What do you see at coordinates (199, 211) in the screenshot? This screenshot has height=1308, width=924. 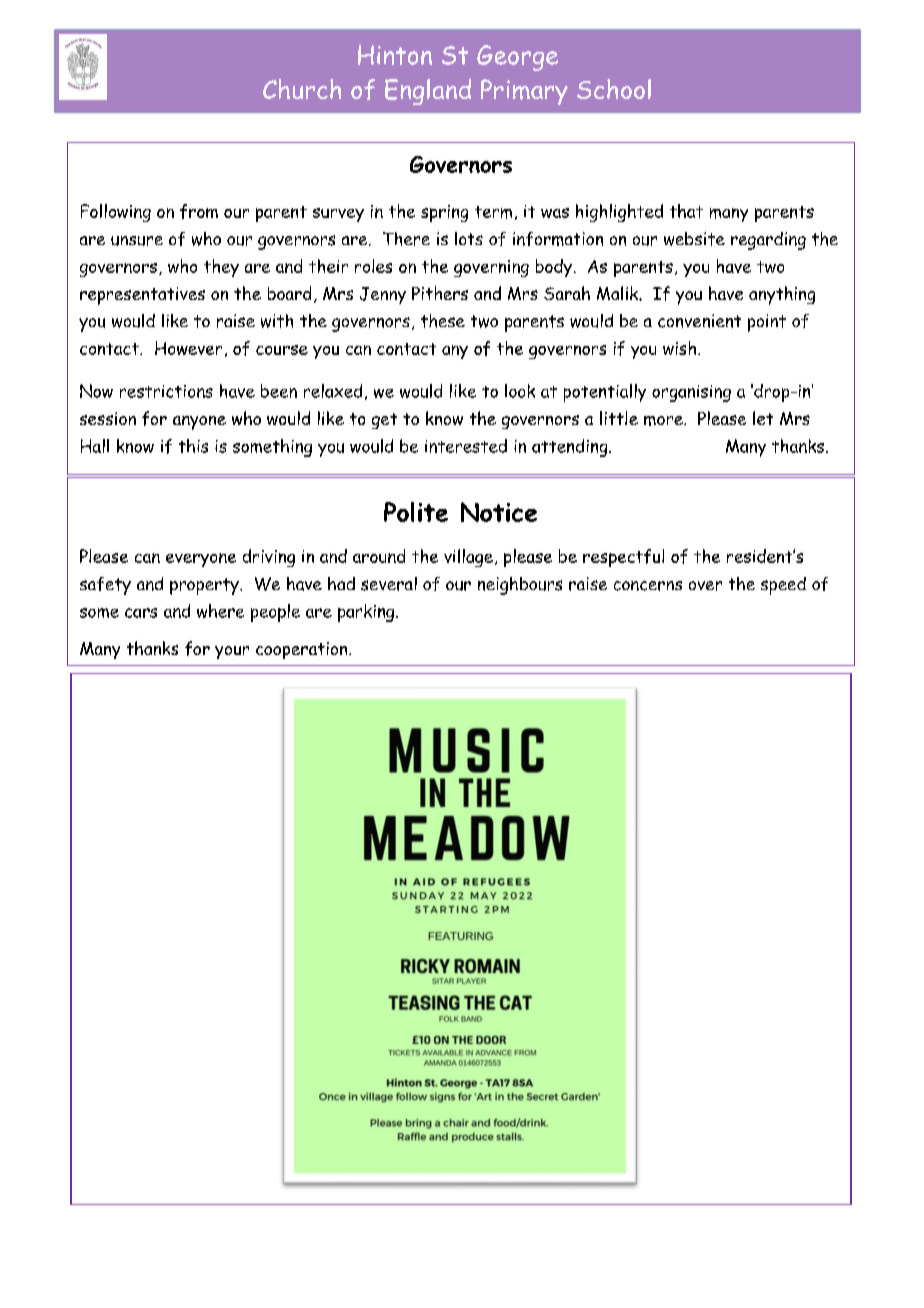 I see `from` at bounding box center [199, 211].
